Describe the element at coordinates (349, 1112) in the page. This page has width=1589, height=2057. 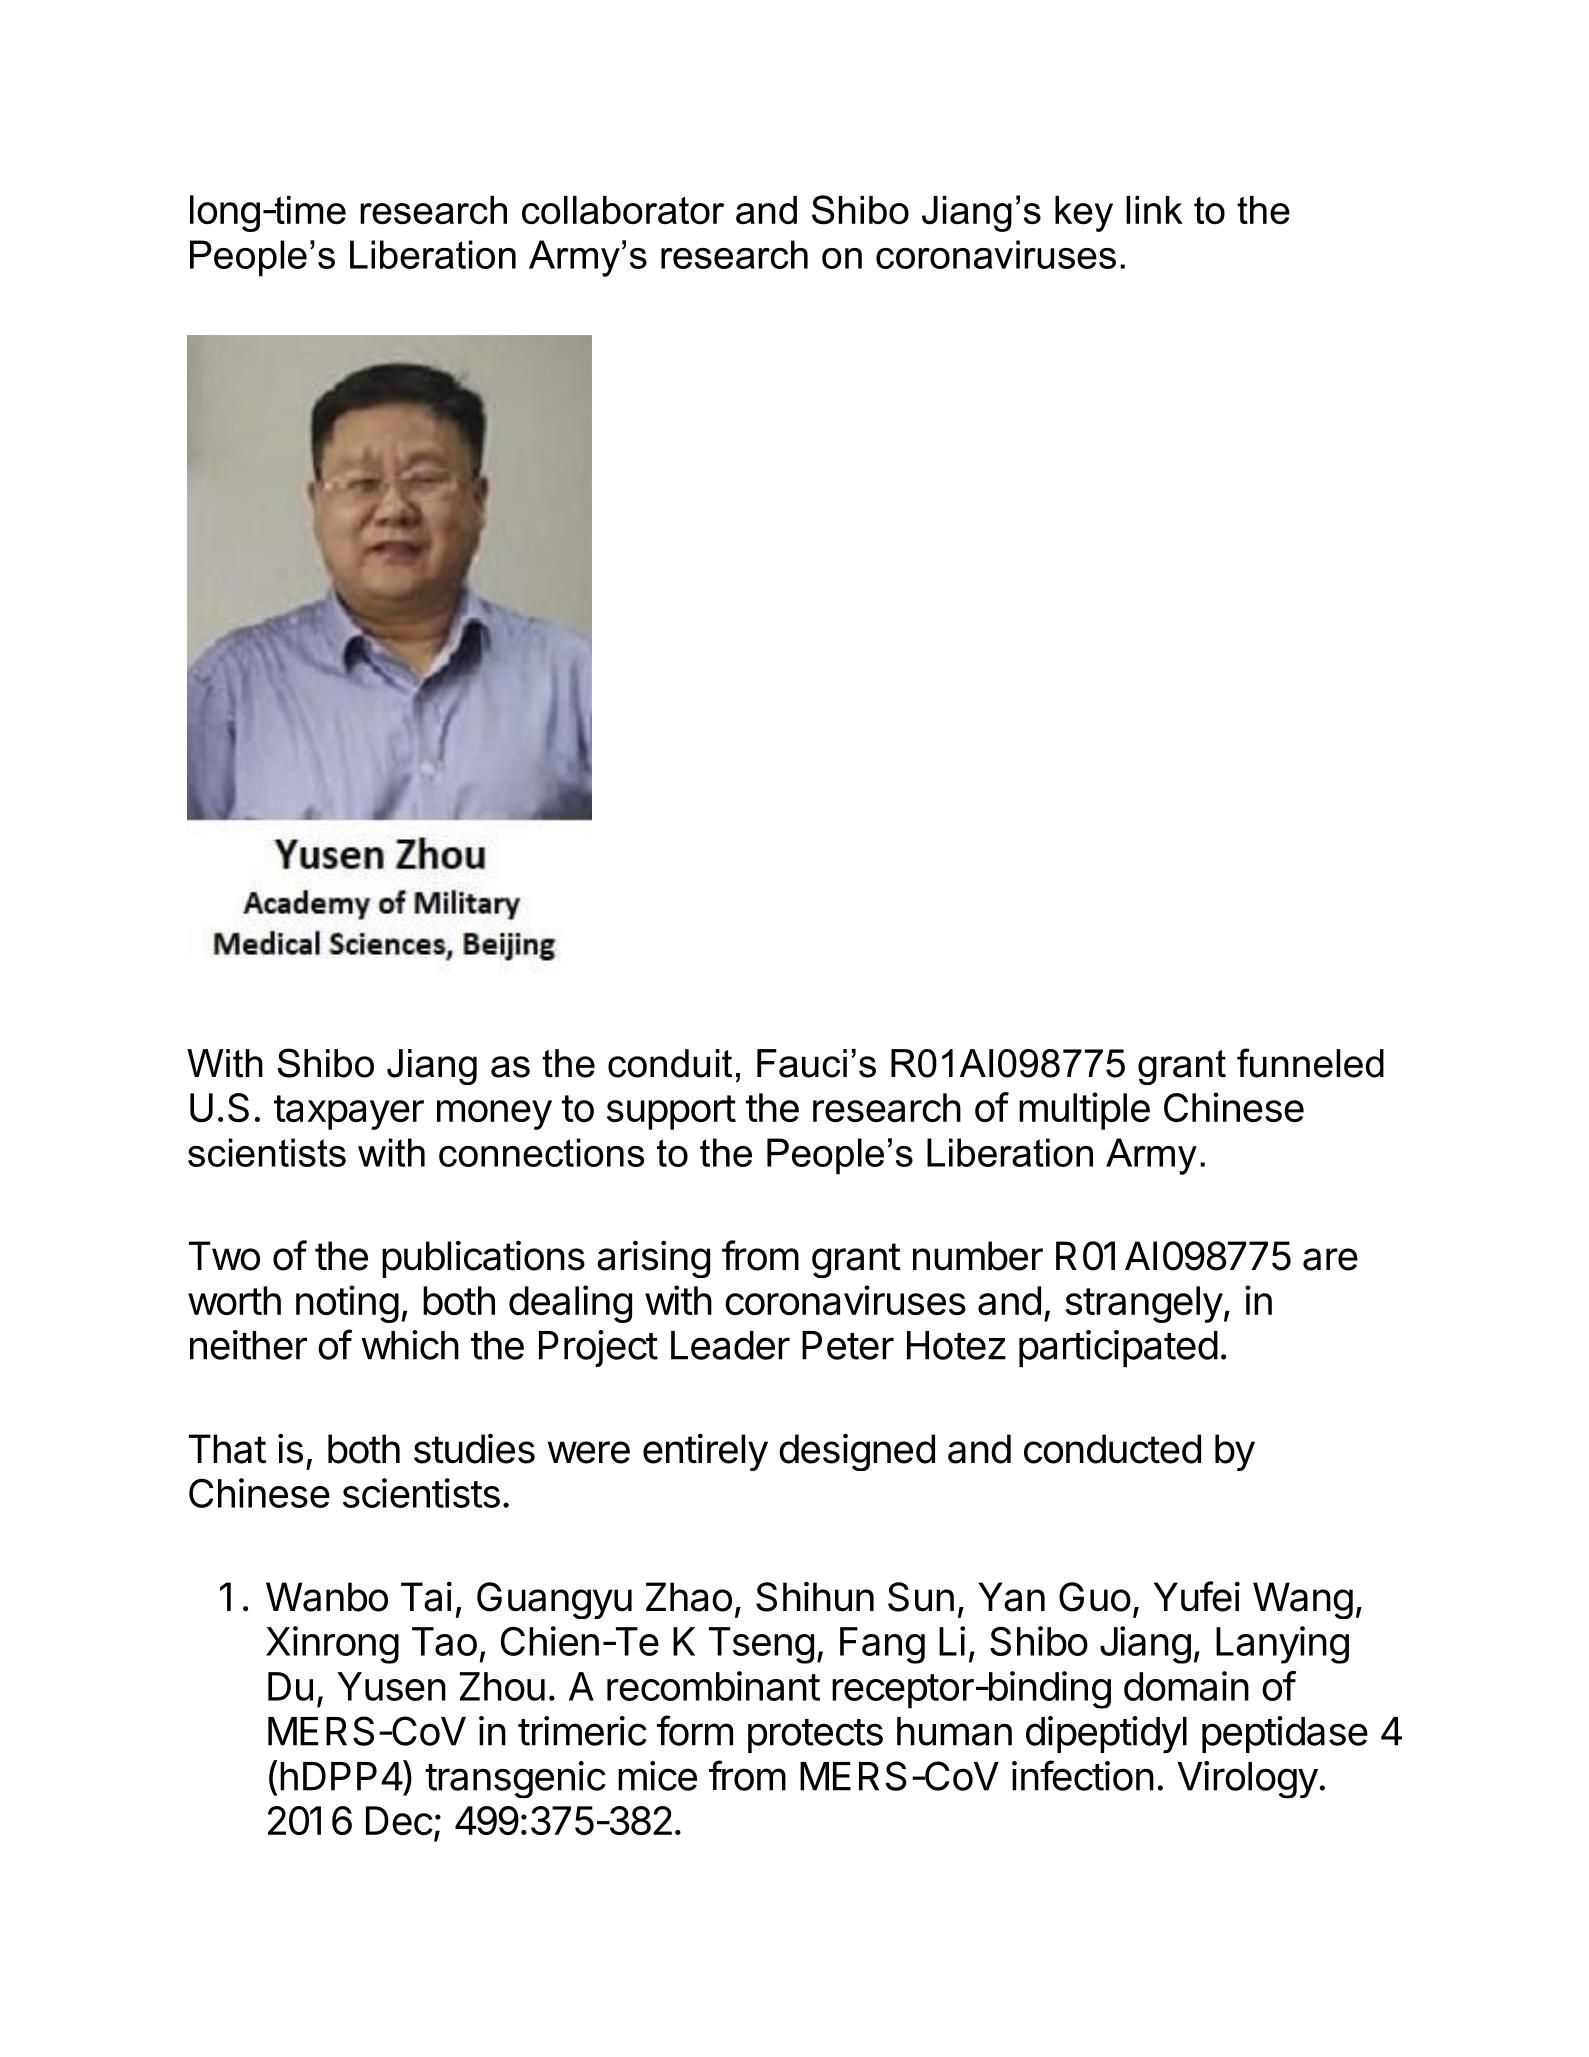
I see `taxpayer` at that location.
